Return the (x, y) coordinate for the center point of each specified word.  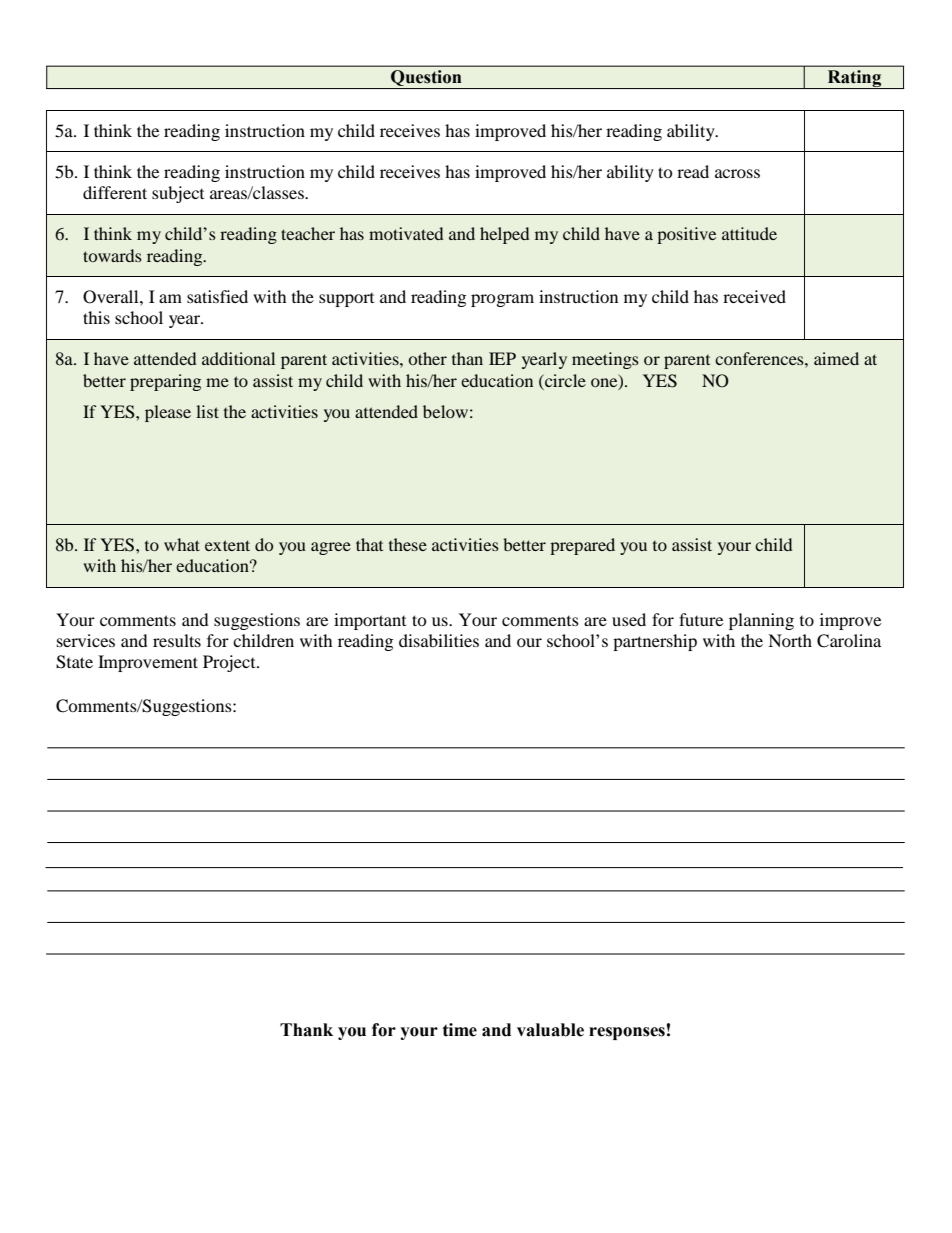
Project (230, 663)
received (754, 296)
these (408, 544)
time (460, 1030)
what (182, 544)
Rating (854, 79)
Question (426, 79)
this (96, 317)
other (427, 358)
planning (761, 621)
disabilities (439, 640)
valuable (550, 1030)
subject (178, 194)
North (790, 640)
